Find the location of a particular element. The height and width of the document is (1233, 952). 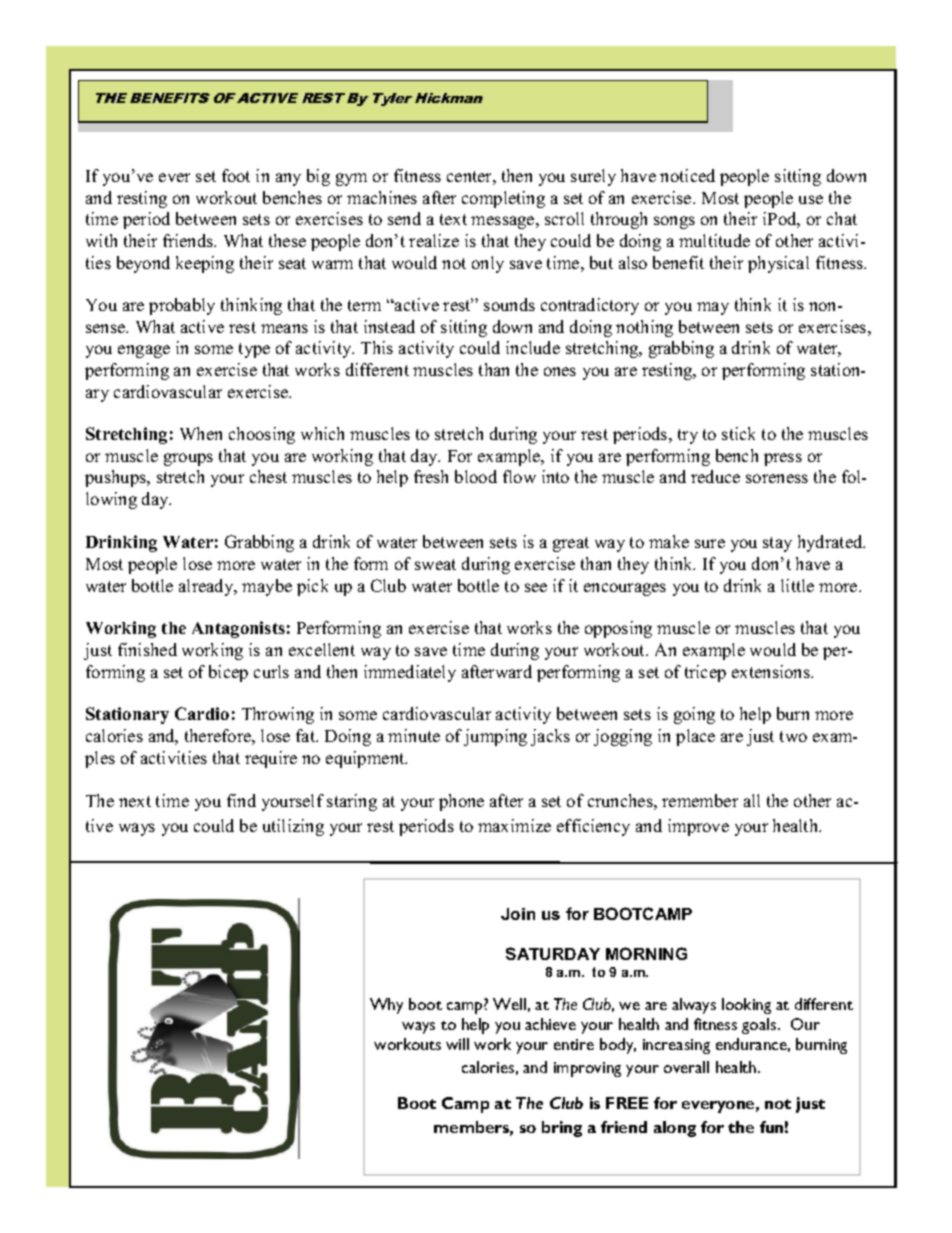

Join is located at coordinates (518, 914).
